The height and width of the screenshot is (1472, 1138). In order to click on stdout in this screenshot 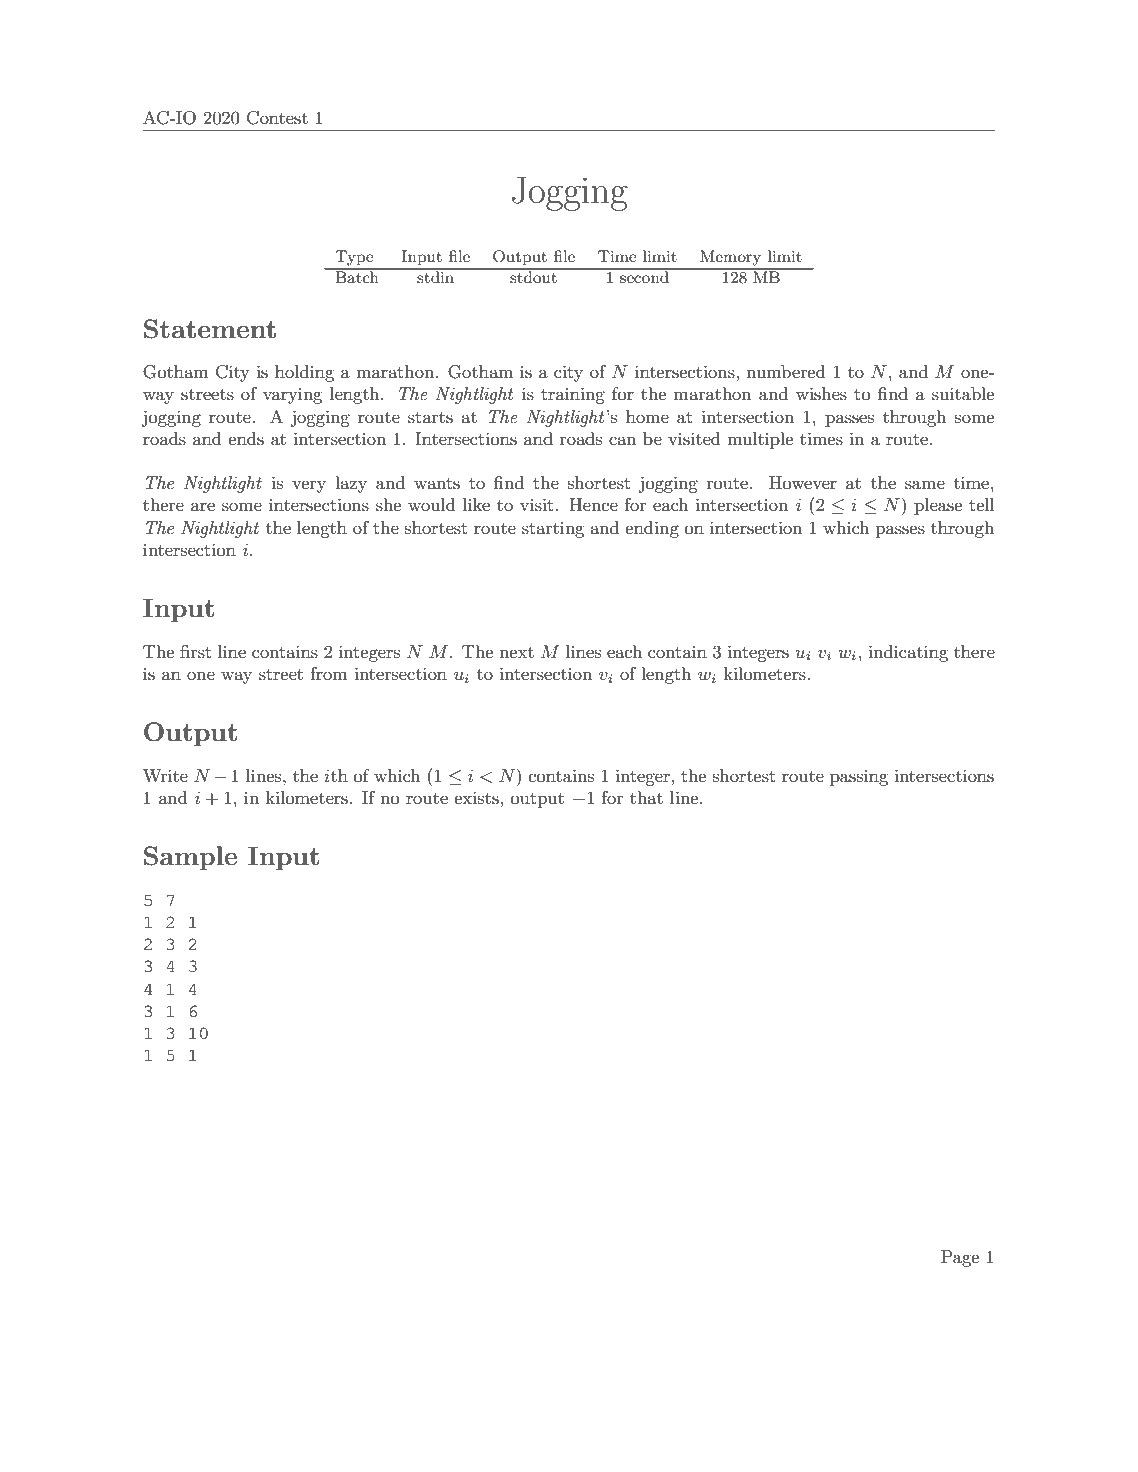, I will do `click(533, 276)`.
